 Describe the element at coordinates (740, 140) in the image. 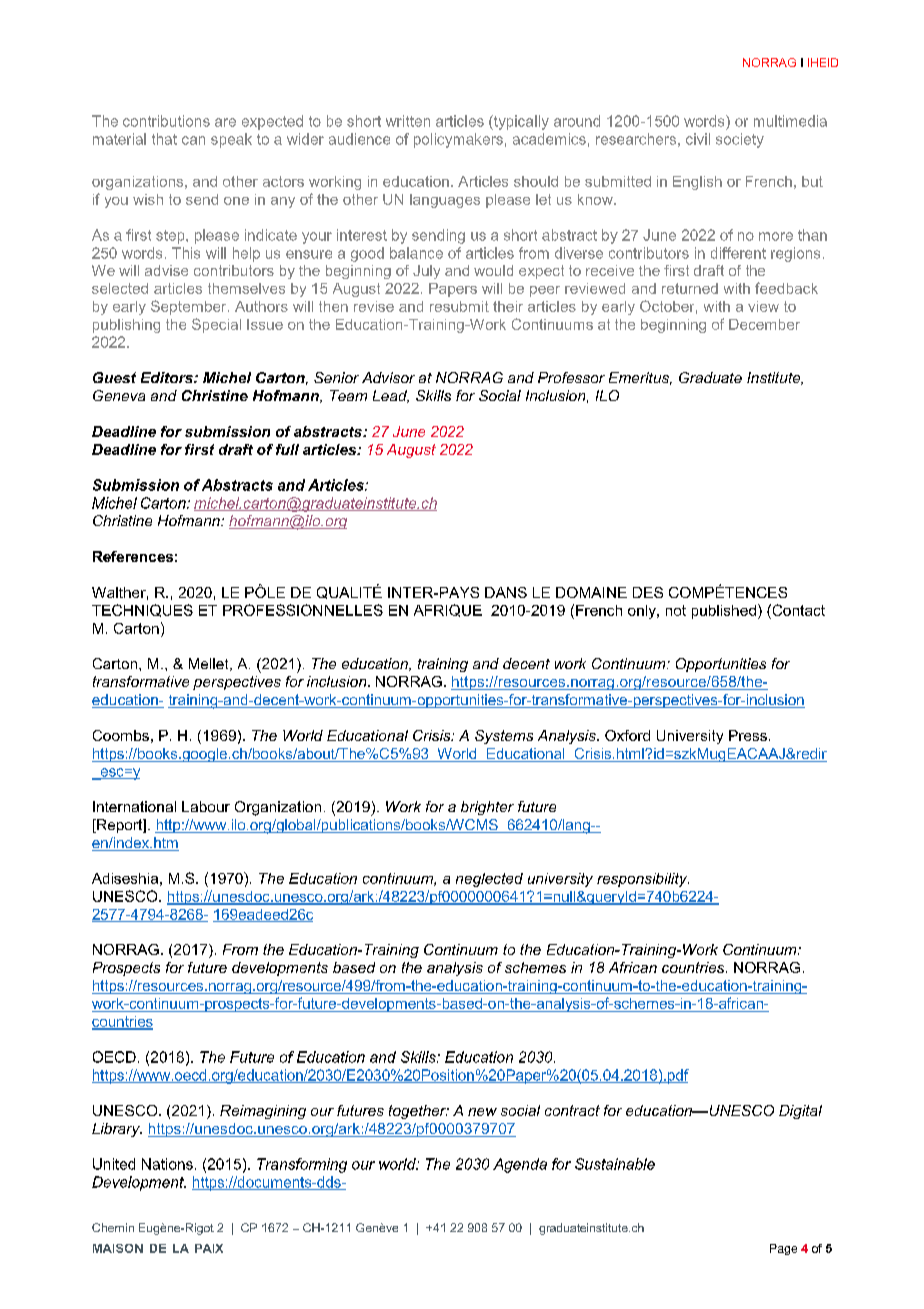

I see `society` at that location.
